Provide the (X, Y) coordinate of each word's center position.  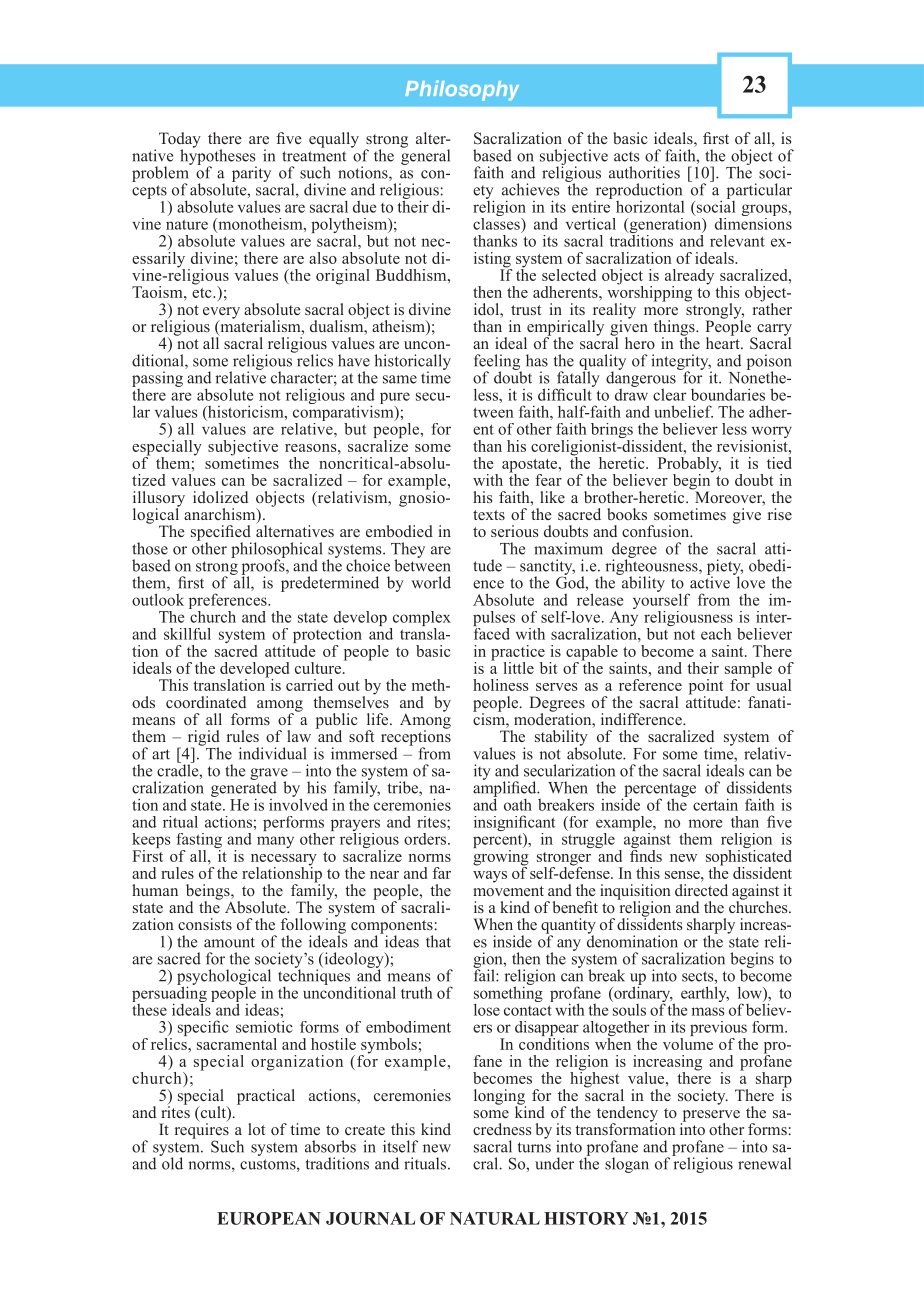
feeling (498, 363)
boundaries (728, 394)
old (171, 1162)
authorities (644, 172)
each (716, 634)
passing (157, 379)
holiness (501, 685)
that (438, 941)
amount (229, 942)
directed (701, 890)
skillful (187, 634)
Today (180, 141)
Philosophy (462, 90)
